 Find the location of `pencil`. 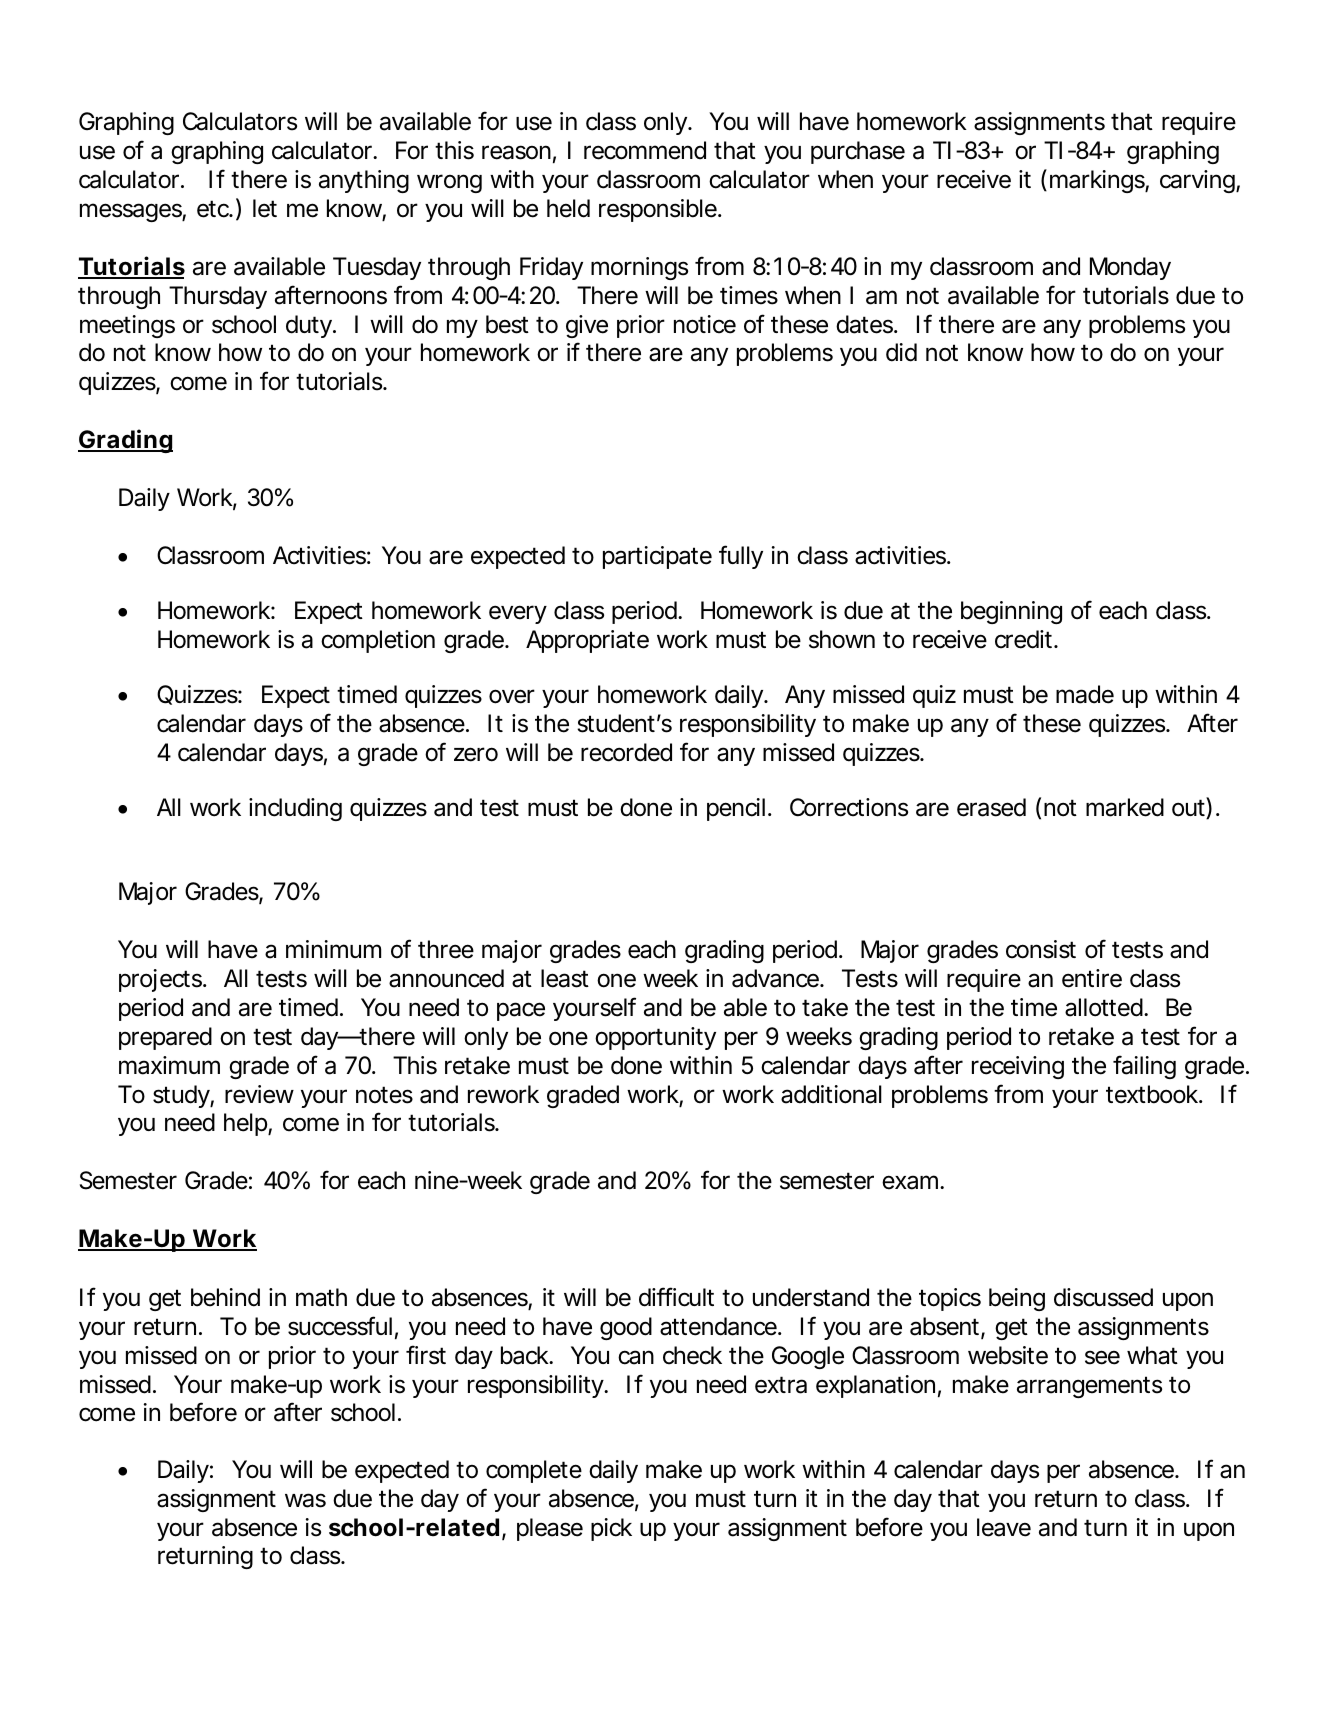

pencil is located at coordinates (736, 809).
